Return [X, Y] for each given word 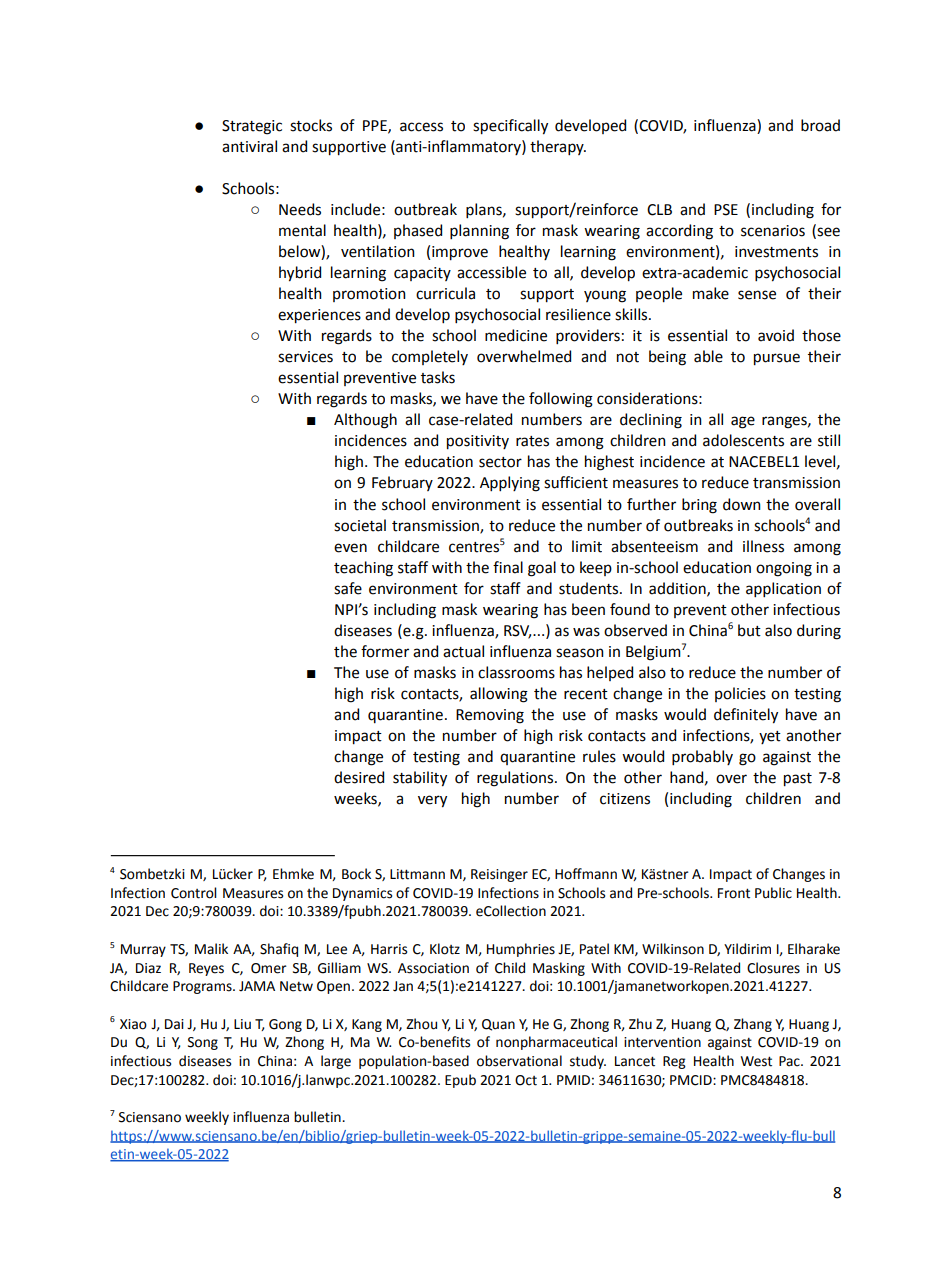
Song [203, 1043]
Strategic [252, 127]
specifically [510, 127]
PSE [726, 210]
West [756, 1061]
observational [519, 1061]
